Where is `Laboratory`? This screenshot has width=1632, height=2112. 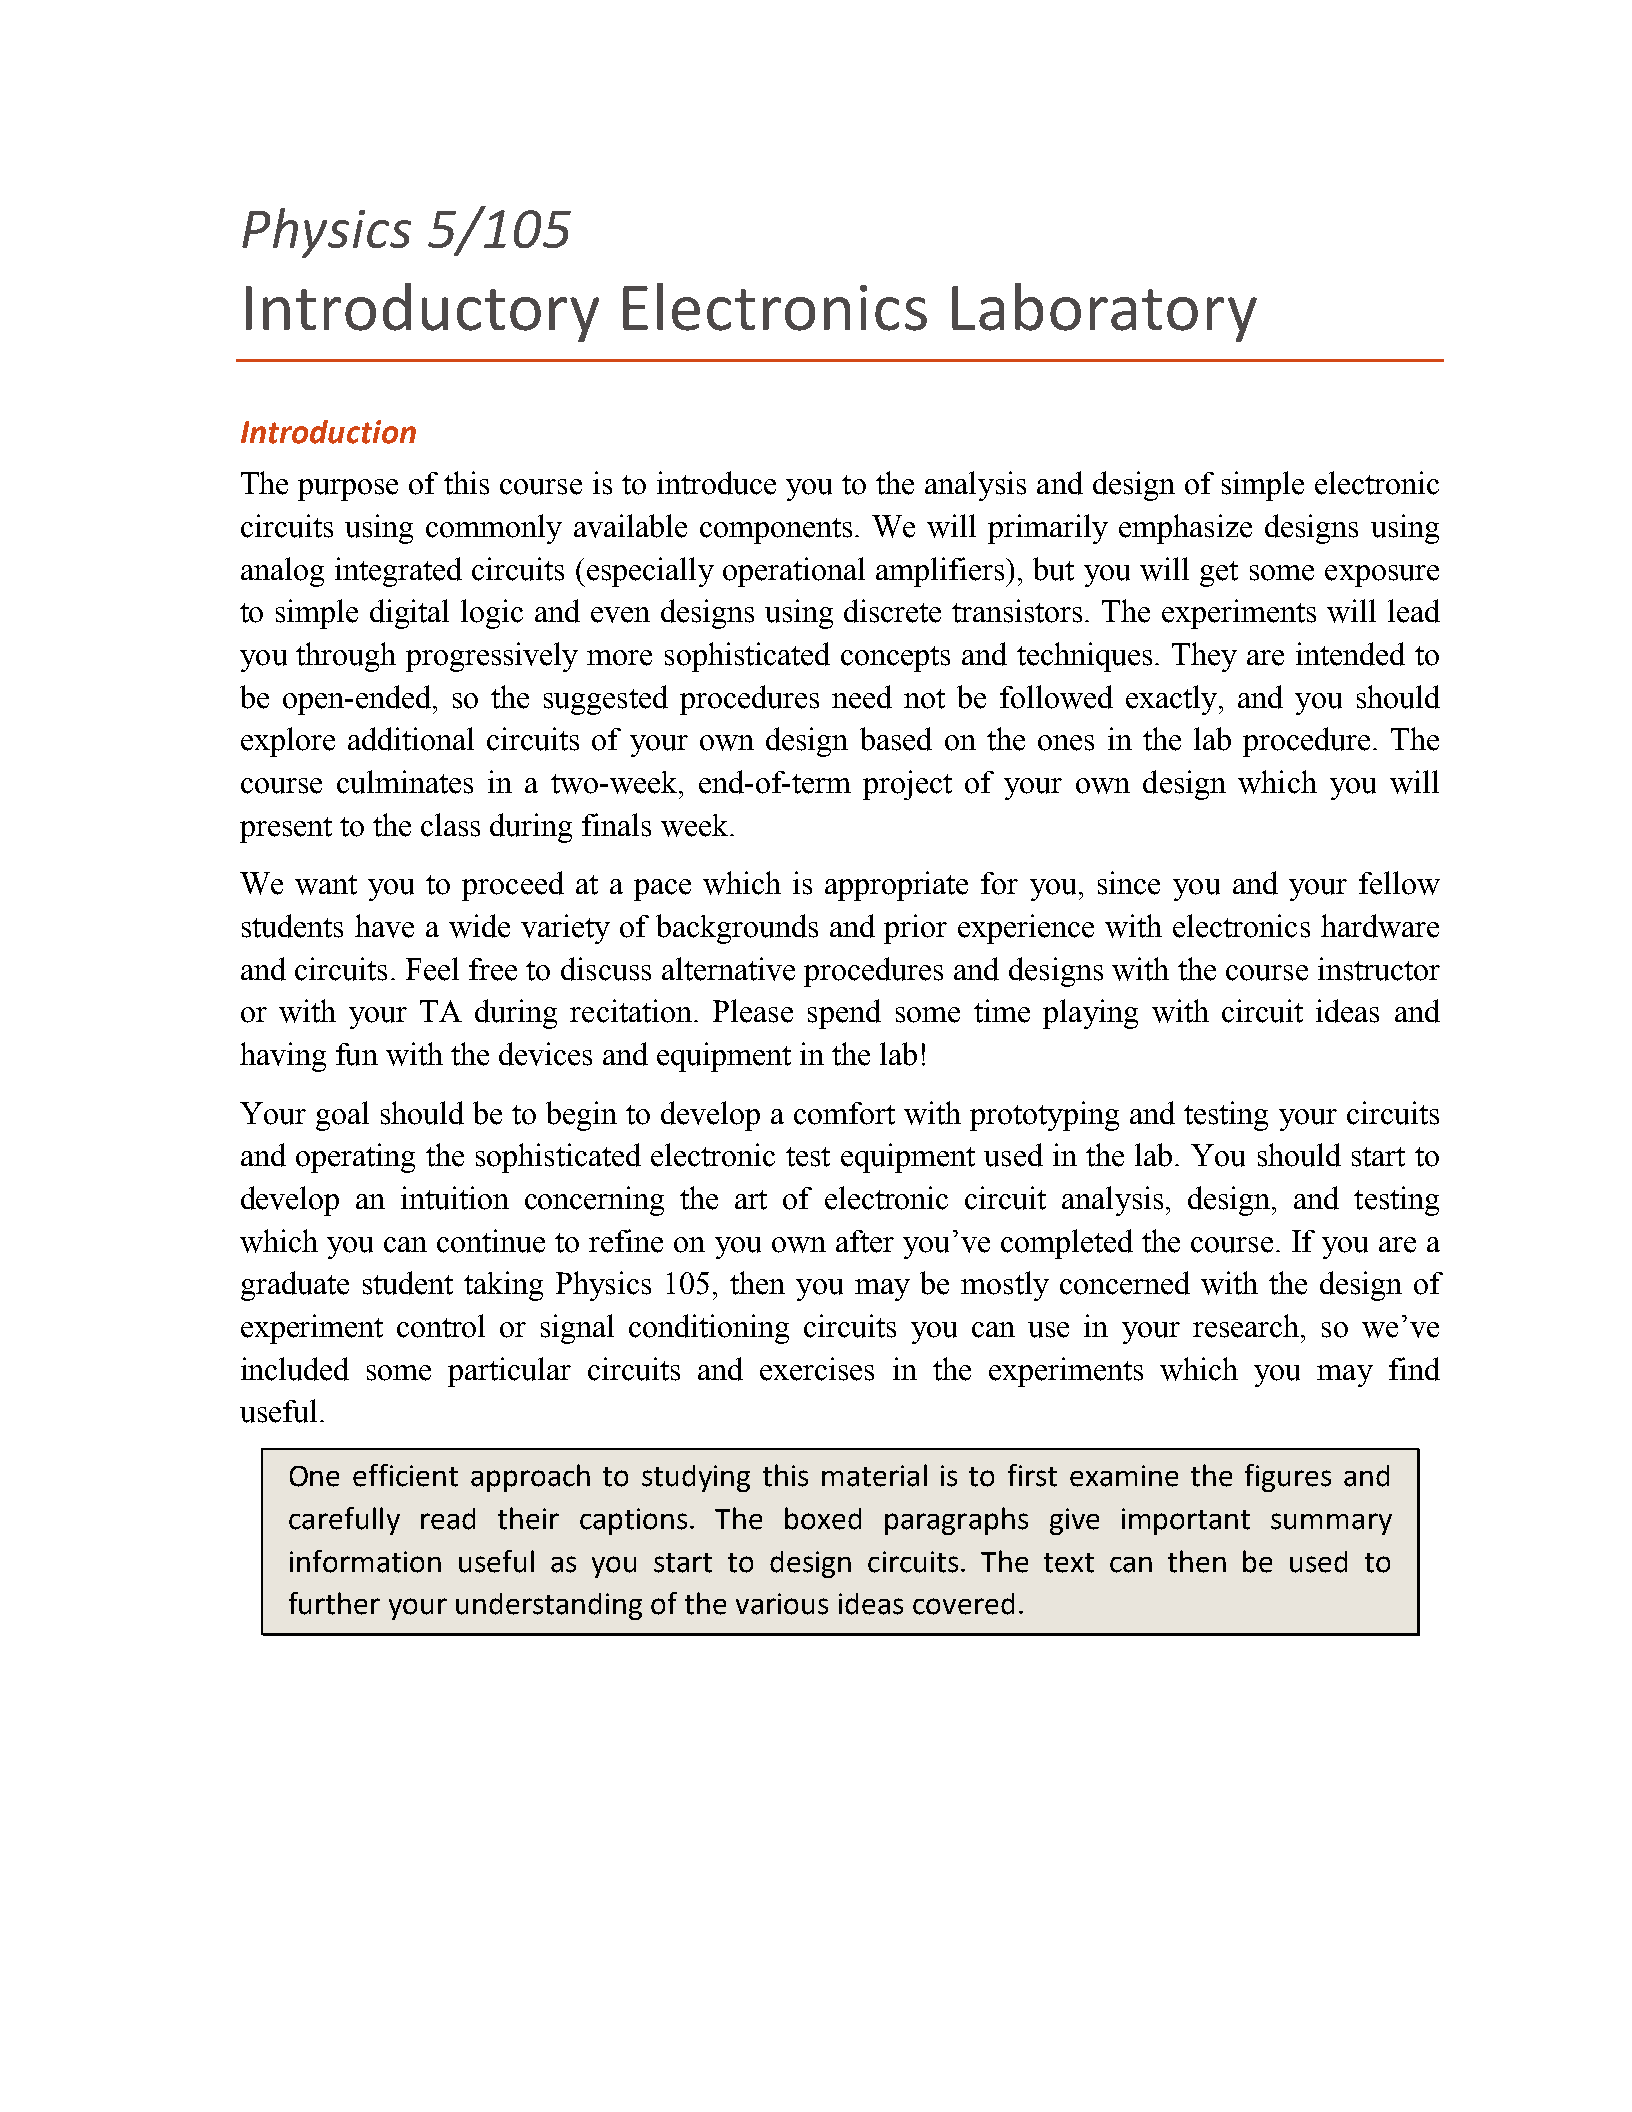 Laboratory is located at coordinates (1104, 312).
